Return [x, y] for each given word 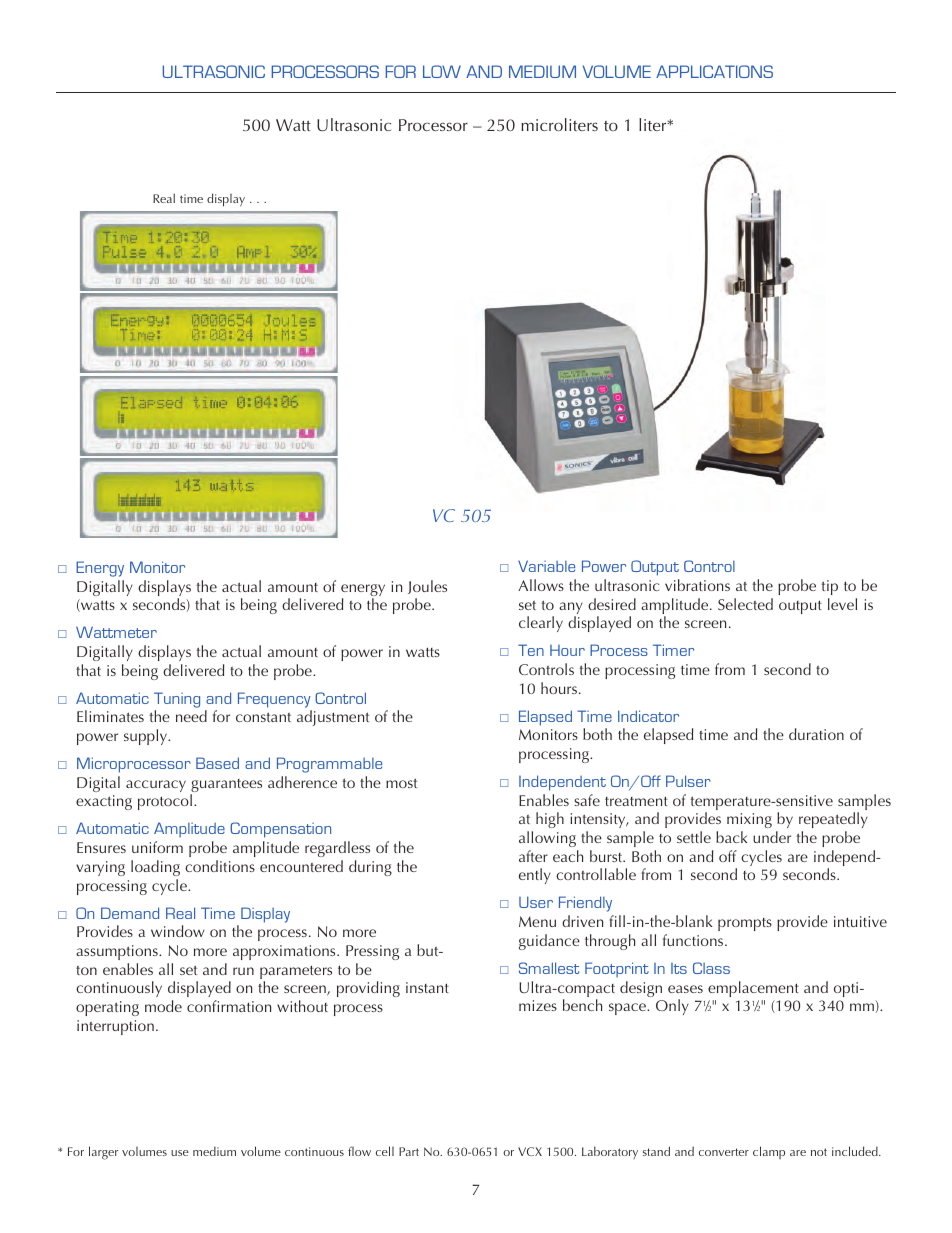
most [401, 783]
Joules [427, 587]
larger [103, 1153]
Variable [546, 566]
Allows [541, 585]
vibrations [697, 585]
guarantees [226, 787]
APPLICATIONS [714, 71]
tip [830, 587]
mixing [749, 822]
